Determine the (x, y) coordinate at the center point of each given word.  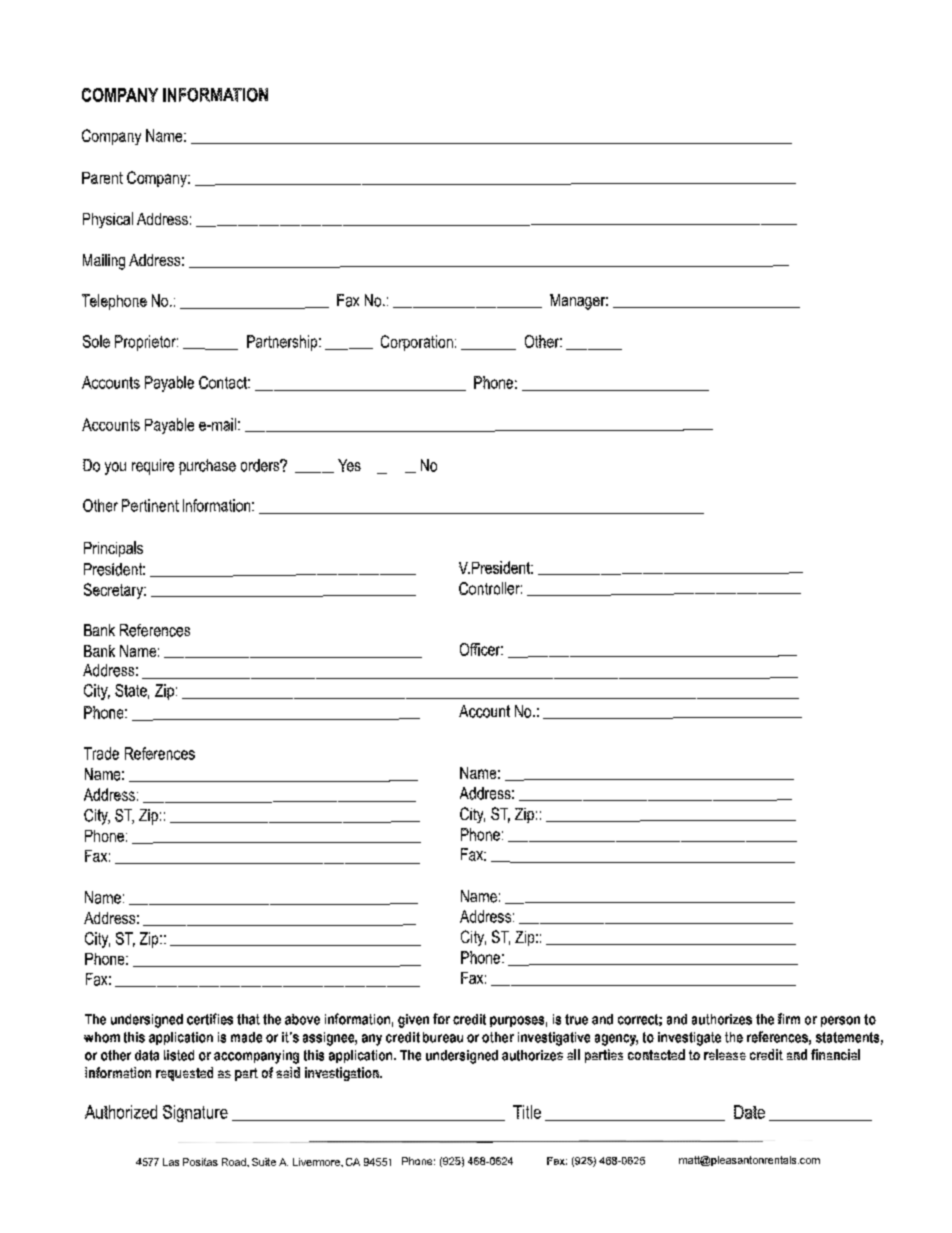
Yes (349, 465)
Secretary (114, 591)
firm (789, 1018)
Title (527, 1112)
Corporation (417, 343)
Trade (101, 753)
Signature (195, 1113)
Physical (108, 220)
